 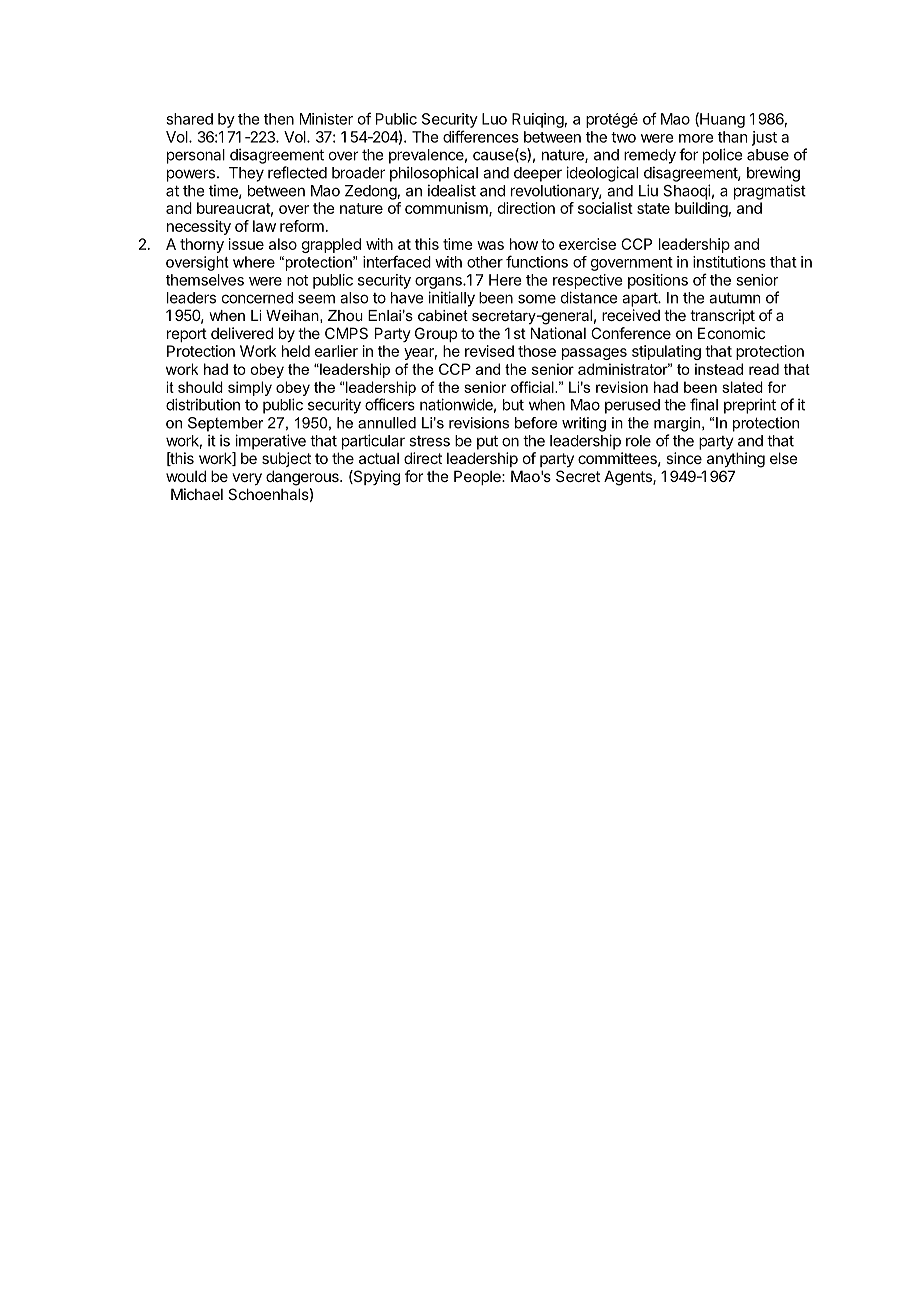 What do you see at coordinates (247, 479) in the image?
I see `very` at bounding box center [247, 479].
